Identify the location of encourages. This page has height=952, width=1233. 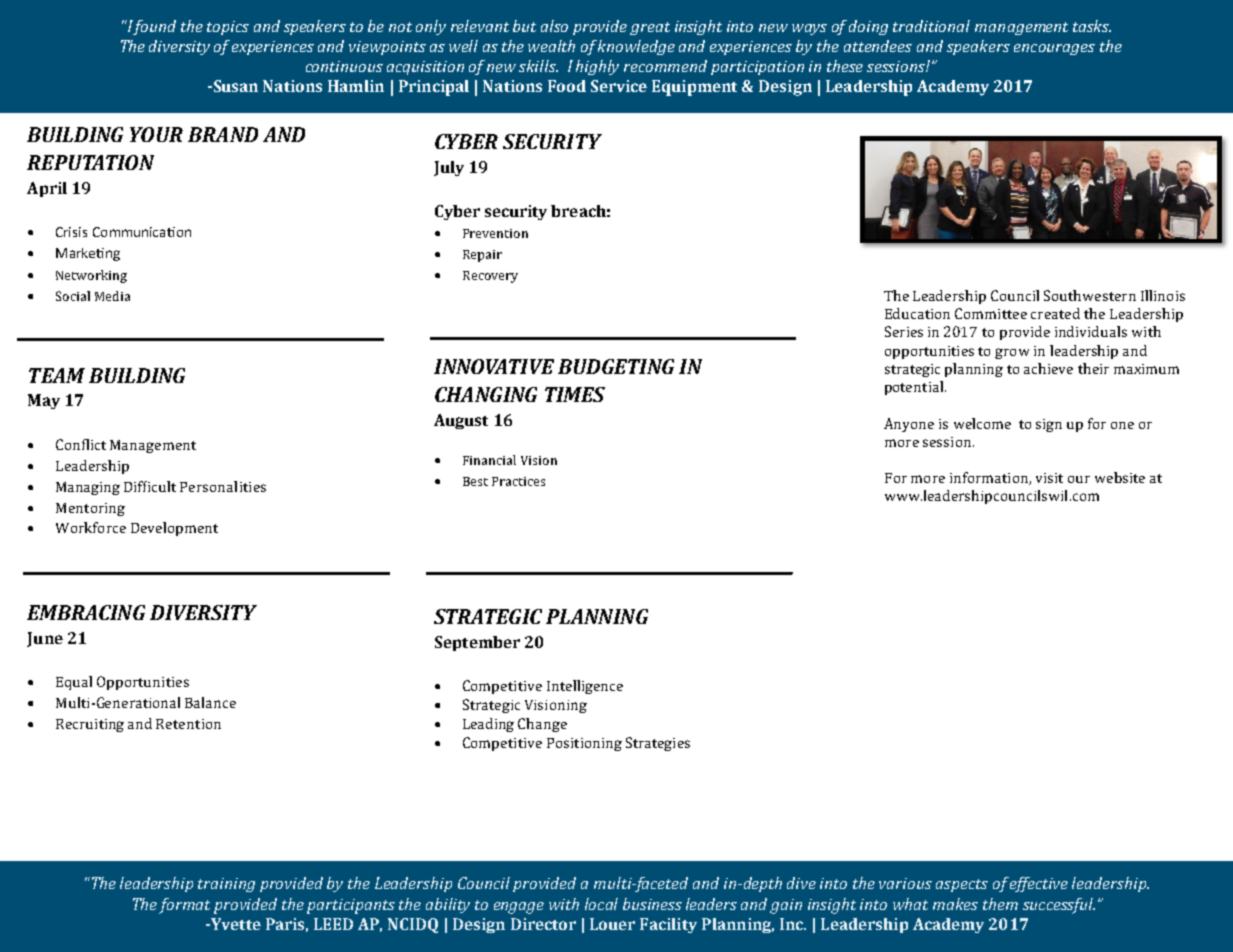
(1054, 49).
